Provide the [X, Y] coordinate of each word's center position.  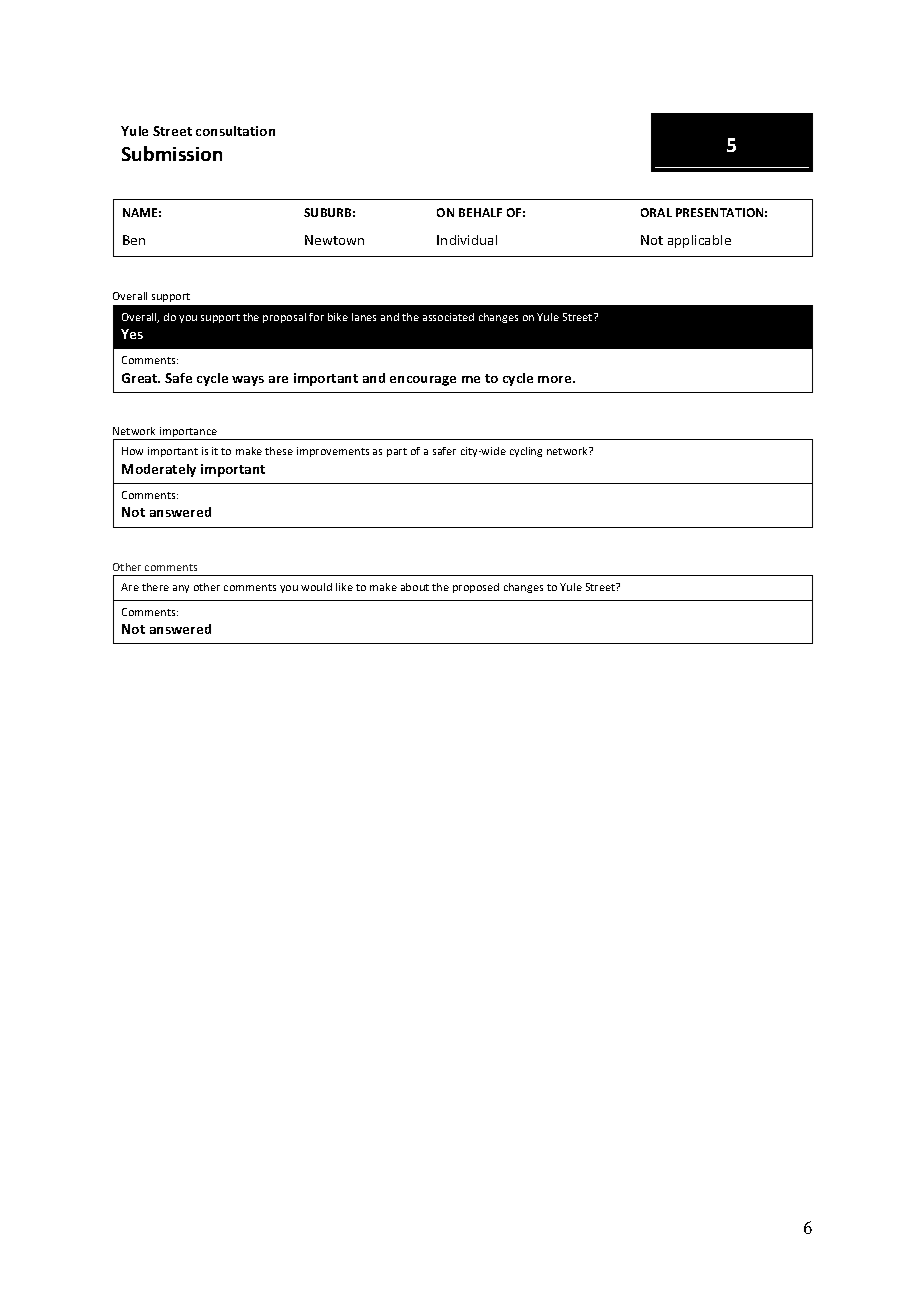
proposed [476, 588]
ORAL [656, 212]
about [415, 587]
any [181, 589]
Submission [172, 153]
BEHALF [480, 212]
